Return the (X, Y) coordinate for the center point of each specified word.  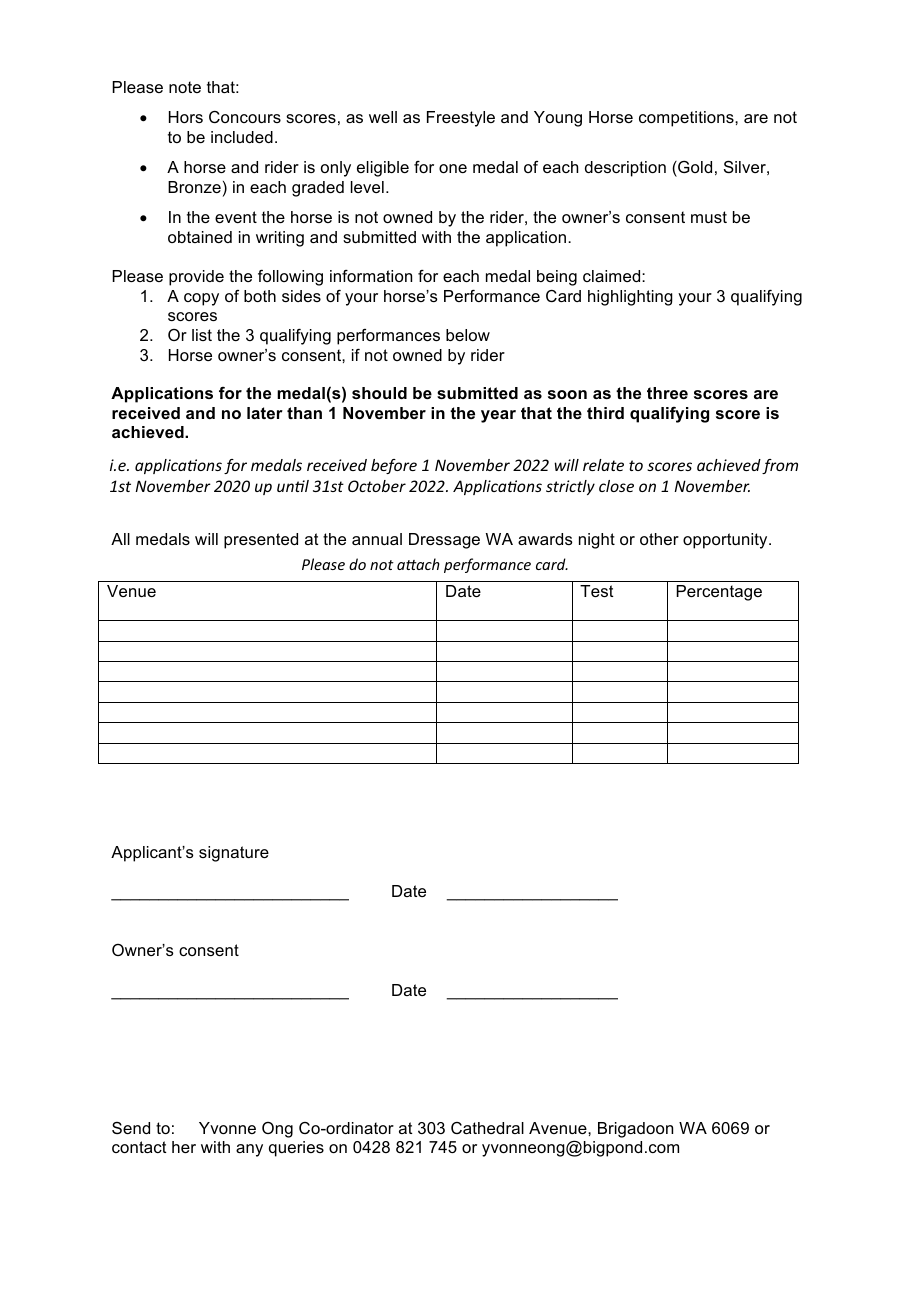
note (185, 87)
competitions (687, 119)
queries (296, 1149)
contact (139, 1147)
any (249, 1150)
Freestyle (461, 119)
